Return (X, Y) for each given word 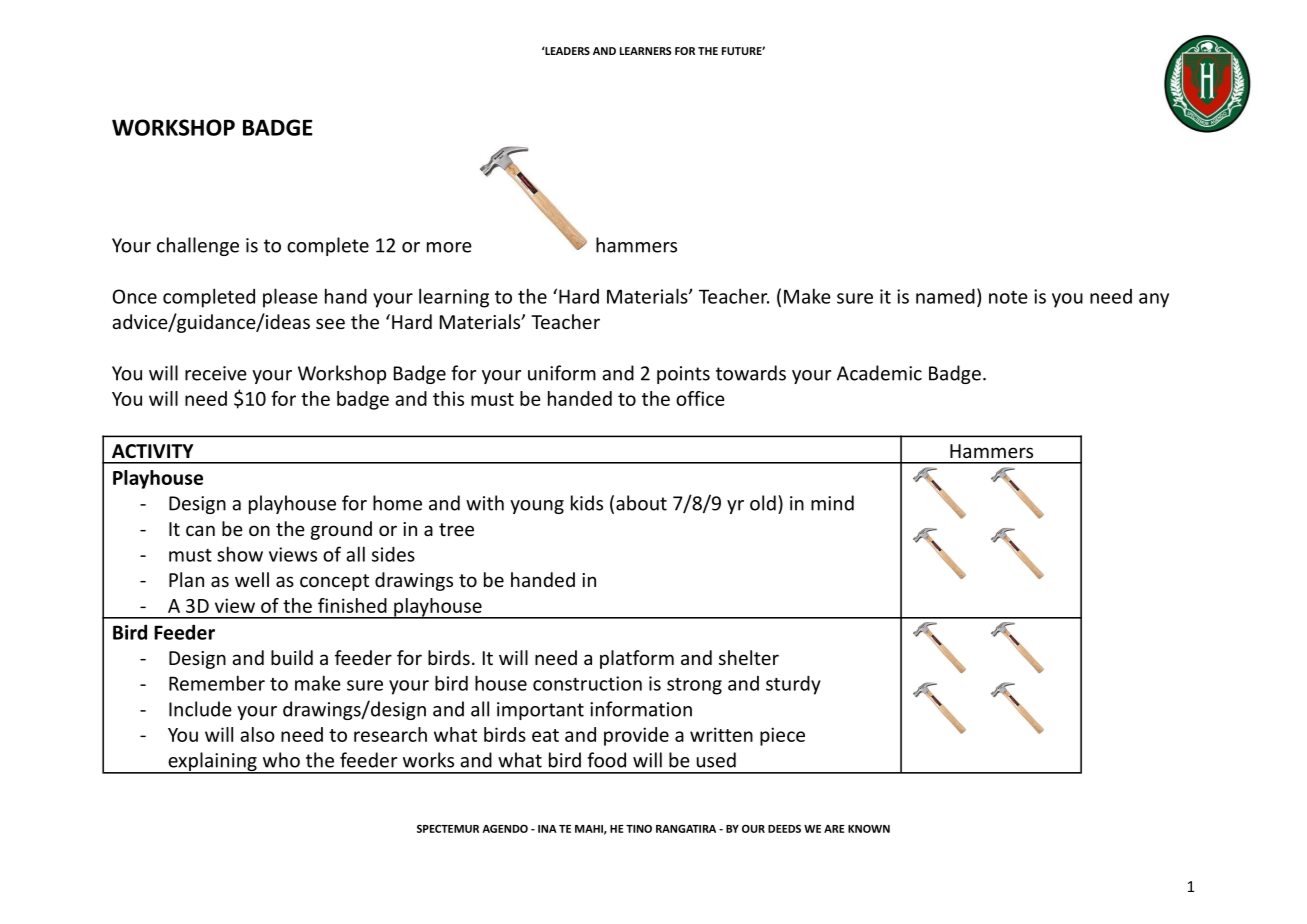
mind (832, 503)
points (683, 375)
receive (216, 373)
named (945, 296)
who (281, 760)
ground (341, 530)
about (641, 503)
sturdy (793, 685)
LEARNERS (646, 51)
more (449, 247)
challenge (198, 246)
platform (637, 659)
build (292, 657)
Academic (879, 373)
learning (454, 298)
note (1008, 297)
